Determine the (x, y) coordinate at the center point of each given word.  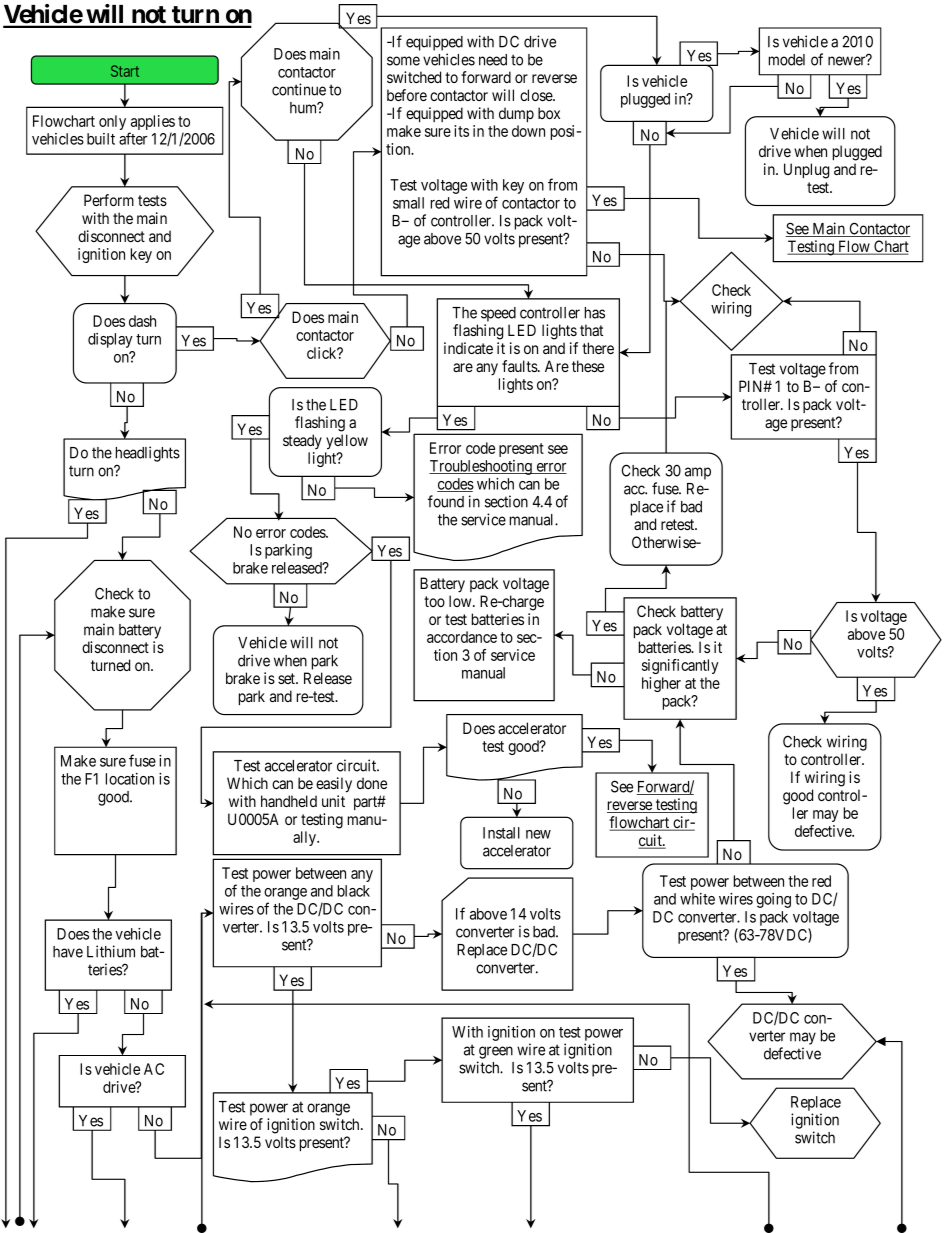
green (496, 1052)
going (773, 900)
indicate (468, 348)
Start (125, 71)
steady (302, 441)
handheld (289, 801)
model (787, 60)
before (407, 95)
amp (698, 473)
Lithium (111, 951)
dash (142, 321)
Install (501, 833)
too (434, 601)
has (595, 313)
